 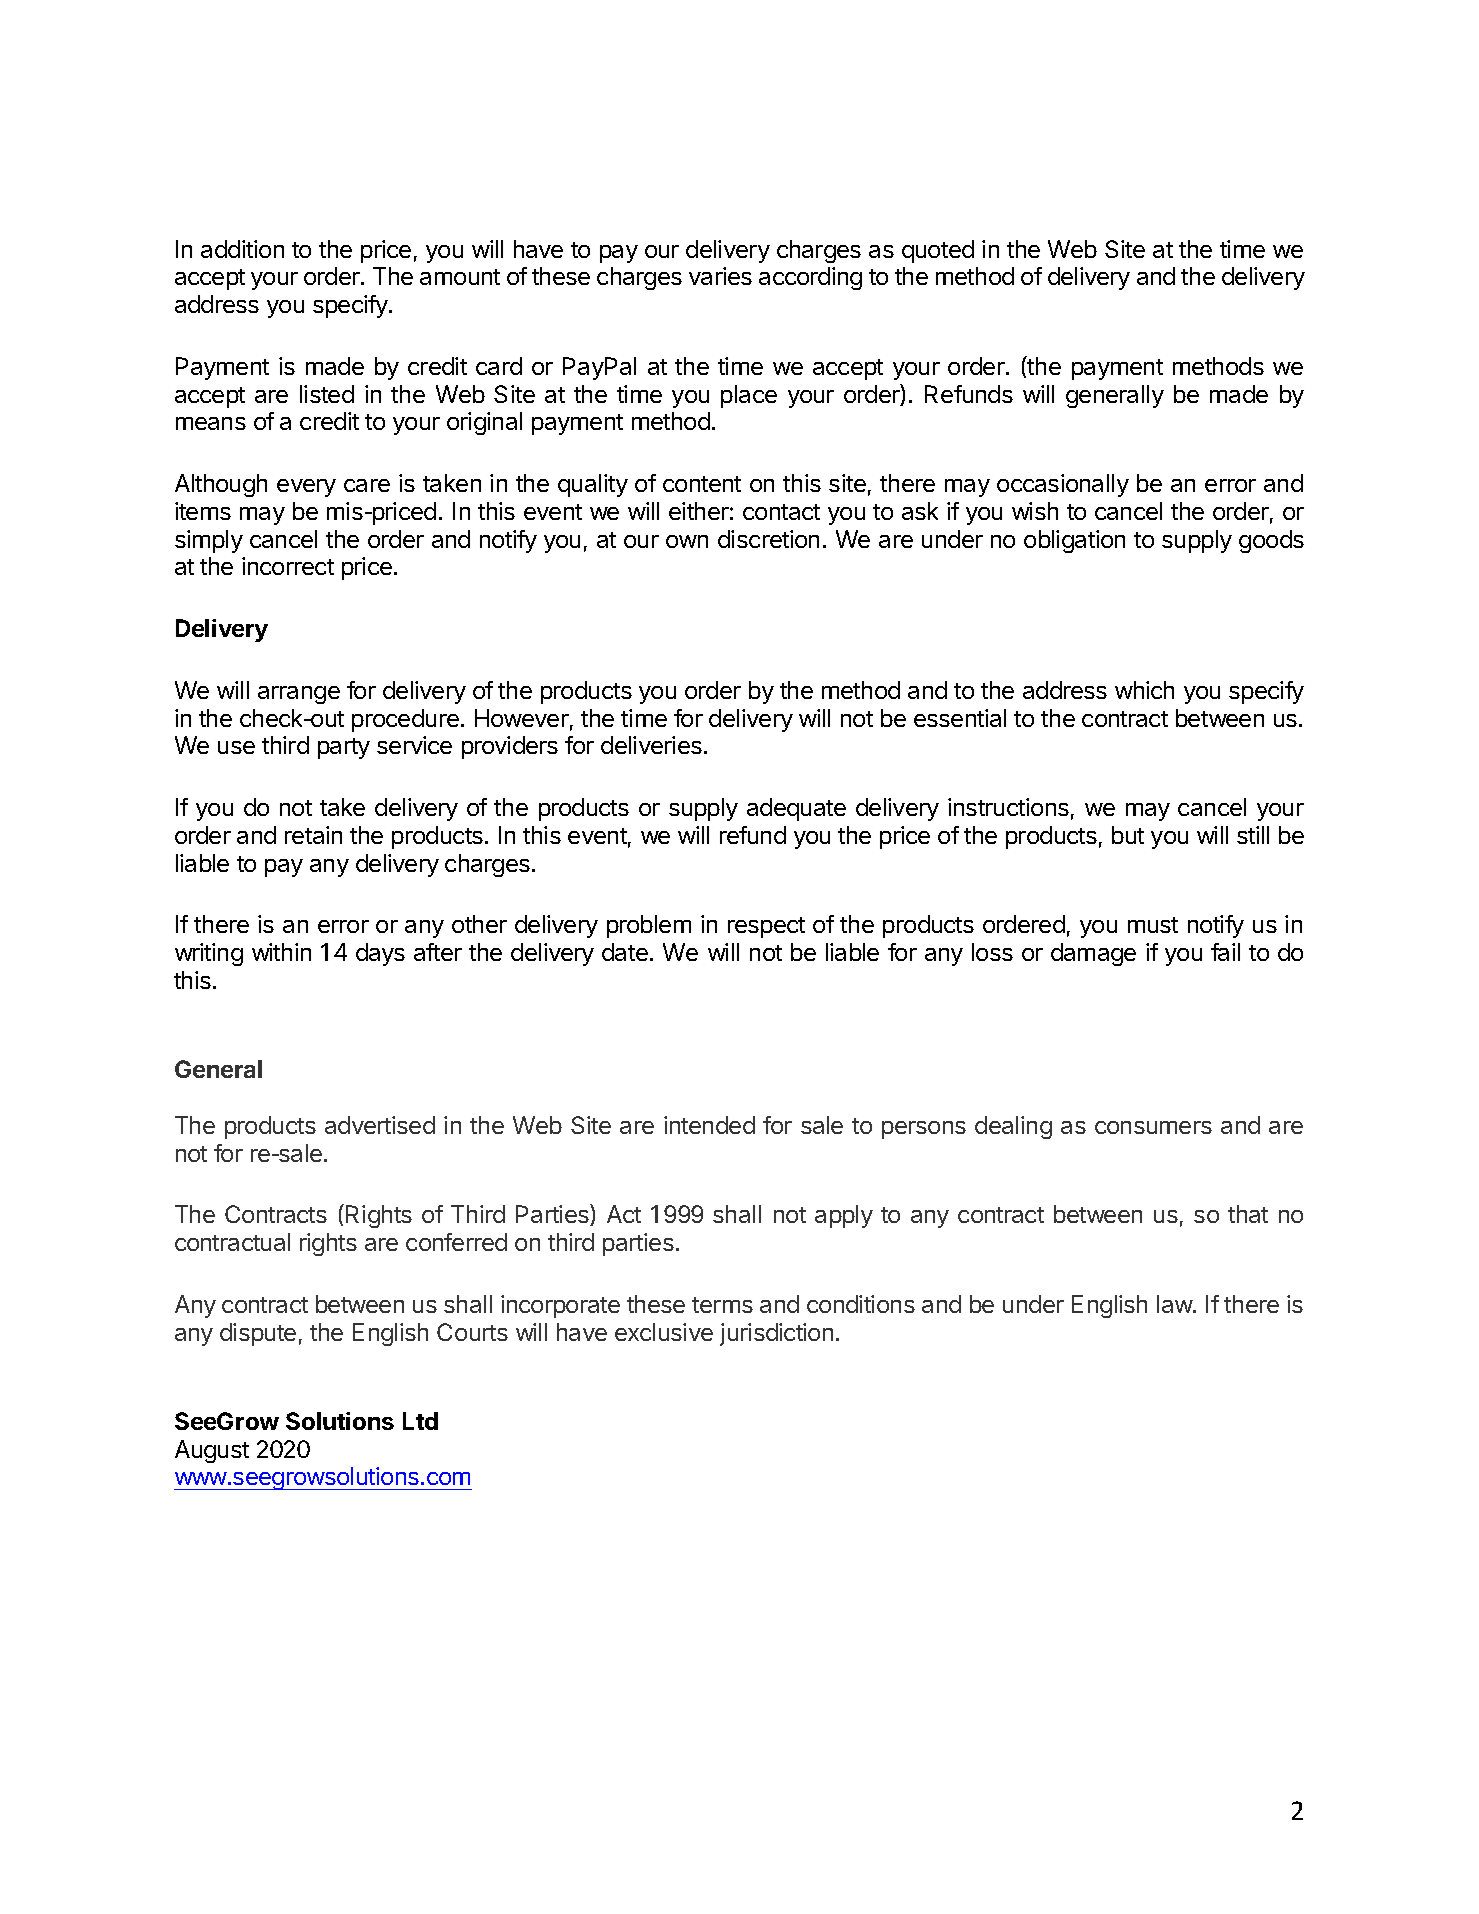 What do you see at coordinates (288, 566) in the screenshot?
I see `incorrect` at bounding box center [288, 566].
